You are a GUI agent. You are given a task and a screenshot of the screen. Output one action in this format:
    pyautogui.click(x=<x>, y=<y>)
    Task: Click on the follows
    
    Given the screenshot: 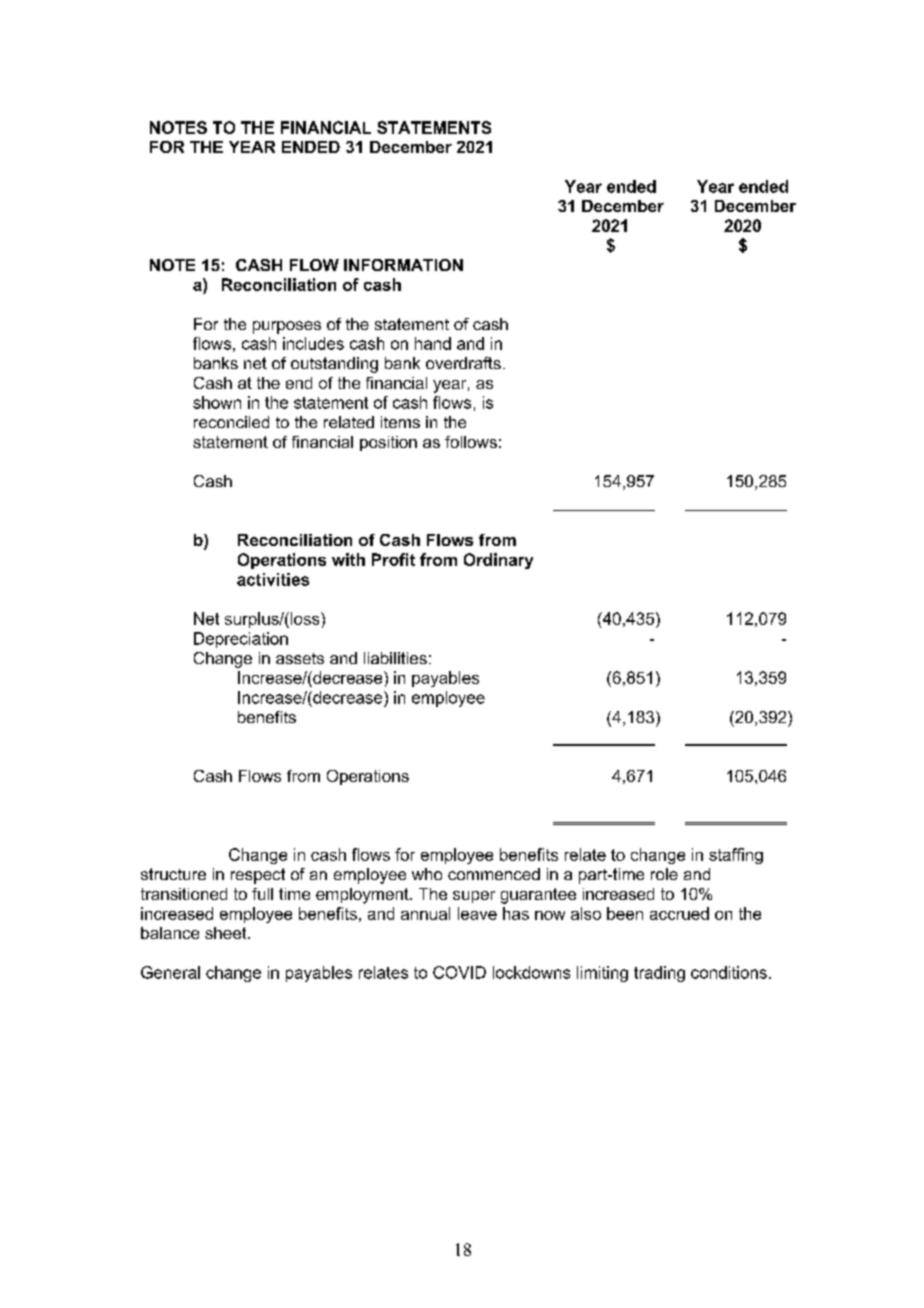 What is the action you would take?
    pyautogui.click(x=471, y=442)
